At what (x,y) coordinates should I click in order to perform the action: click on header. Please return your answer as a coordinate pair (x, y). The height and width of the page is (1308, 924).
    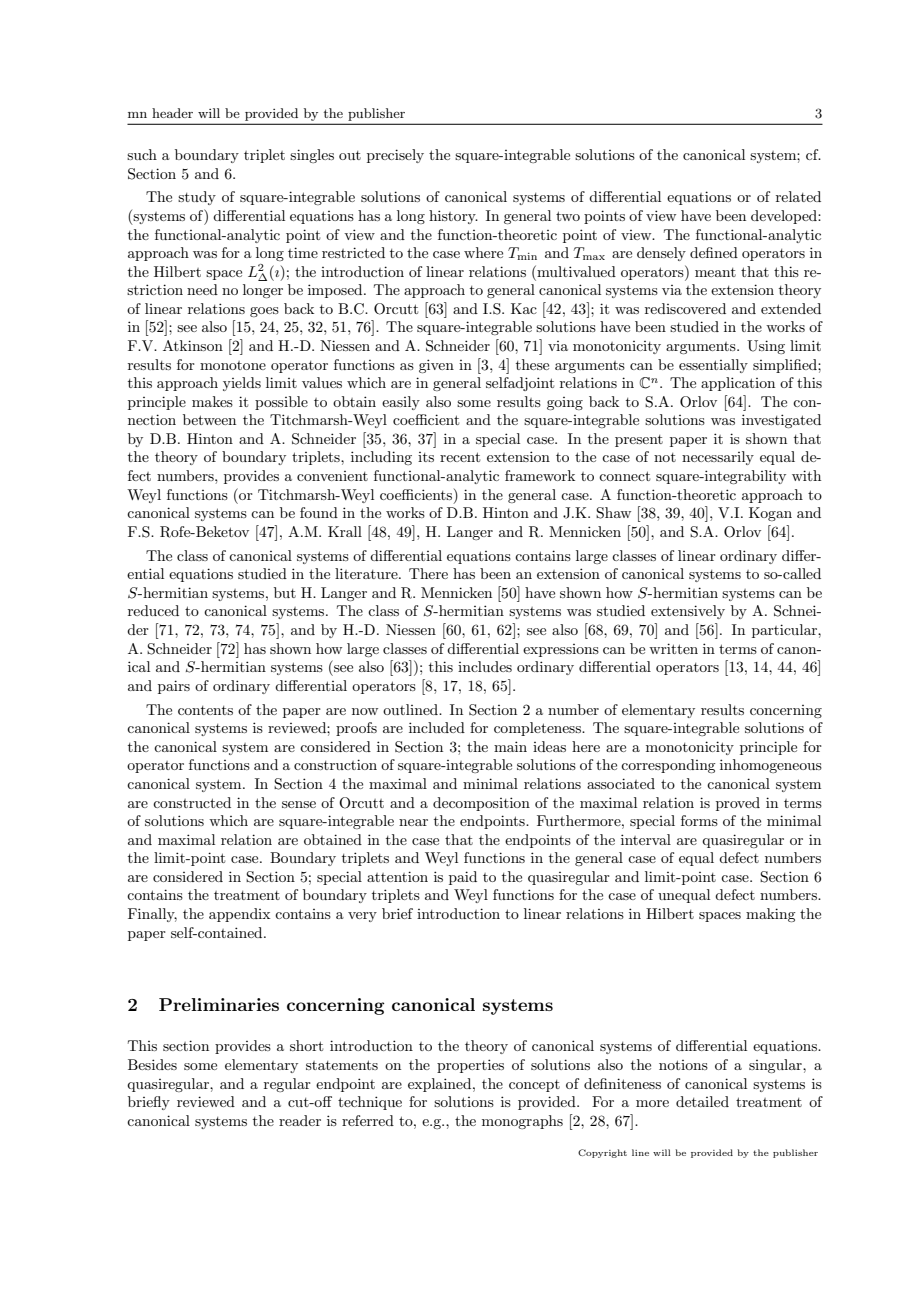
    Looking at the image, I should click on (172, 113).
